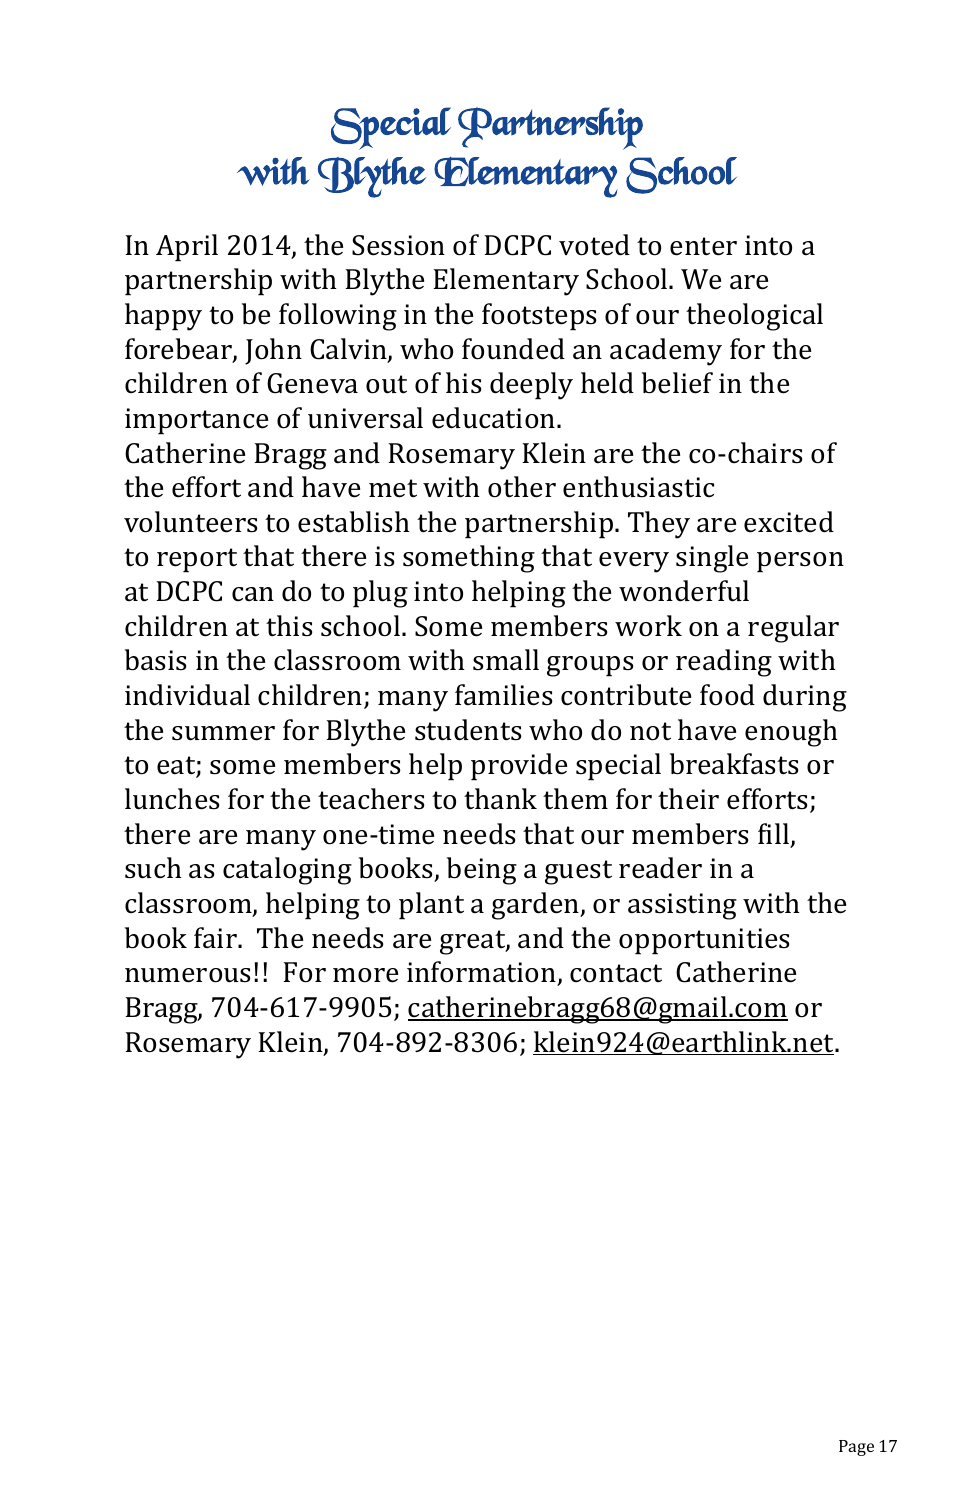 This screenshot has height=1507, width=975. I want to click on footsteps, so click(539, 317).
